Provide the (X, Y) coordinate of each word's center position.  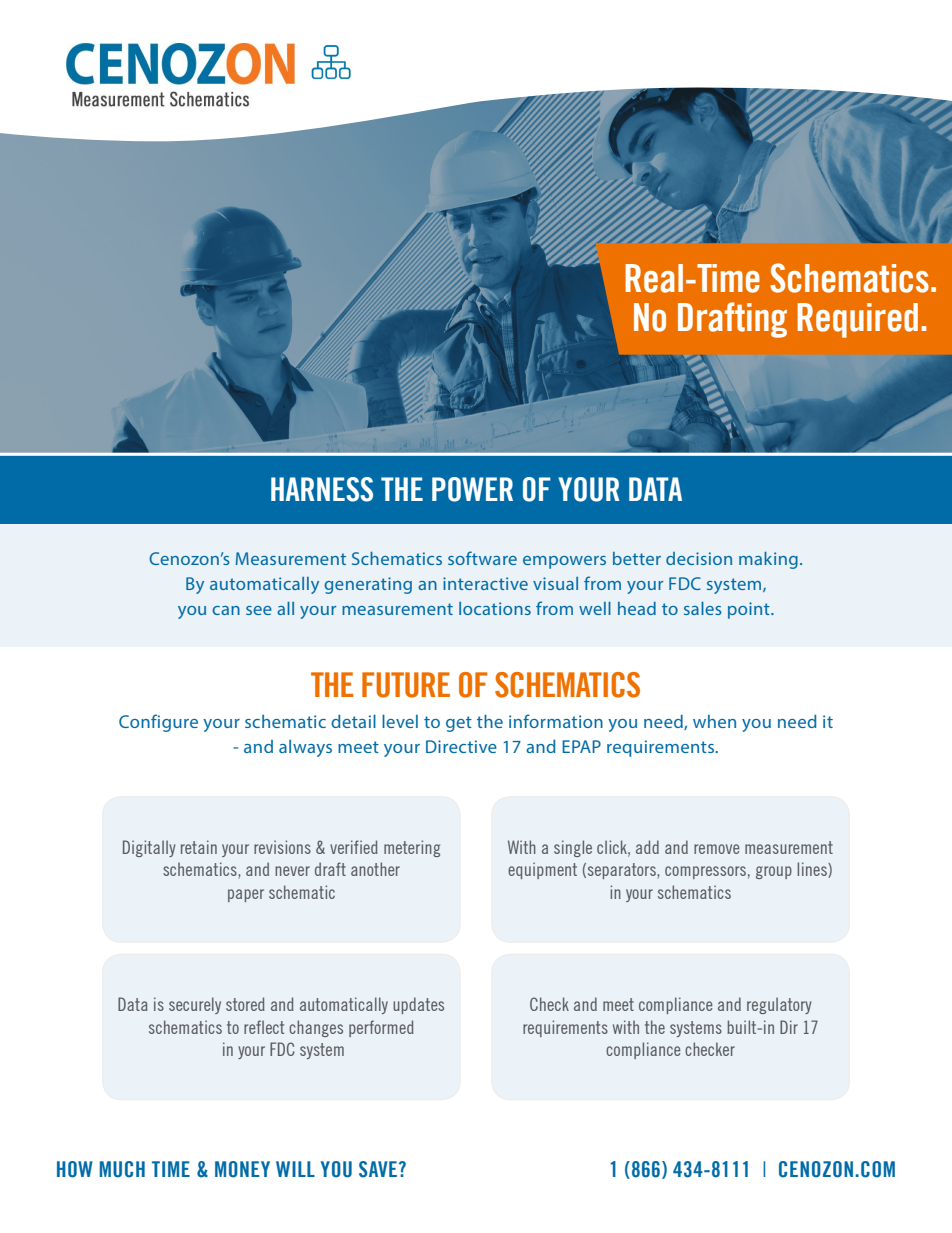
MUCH (122, 1169)
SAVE (378, 1169)
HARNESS (322, 489)
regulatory (779, 1005)
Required (857, 320)
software (482, 558)
